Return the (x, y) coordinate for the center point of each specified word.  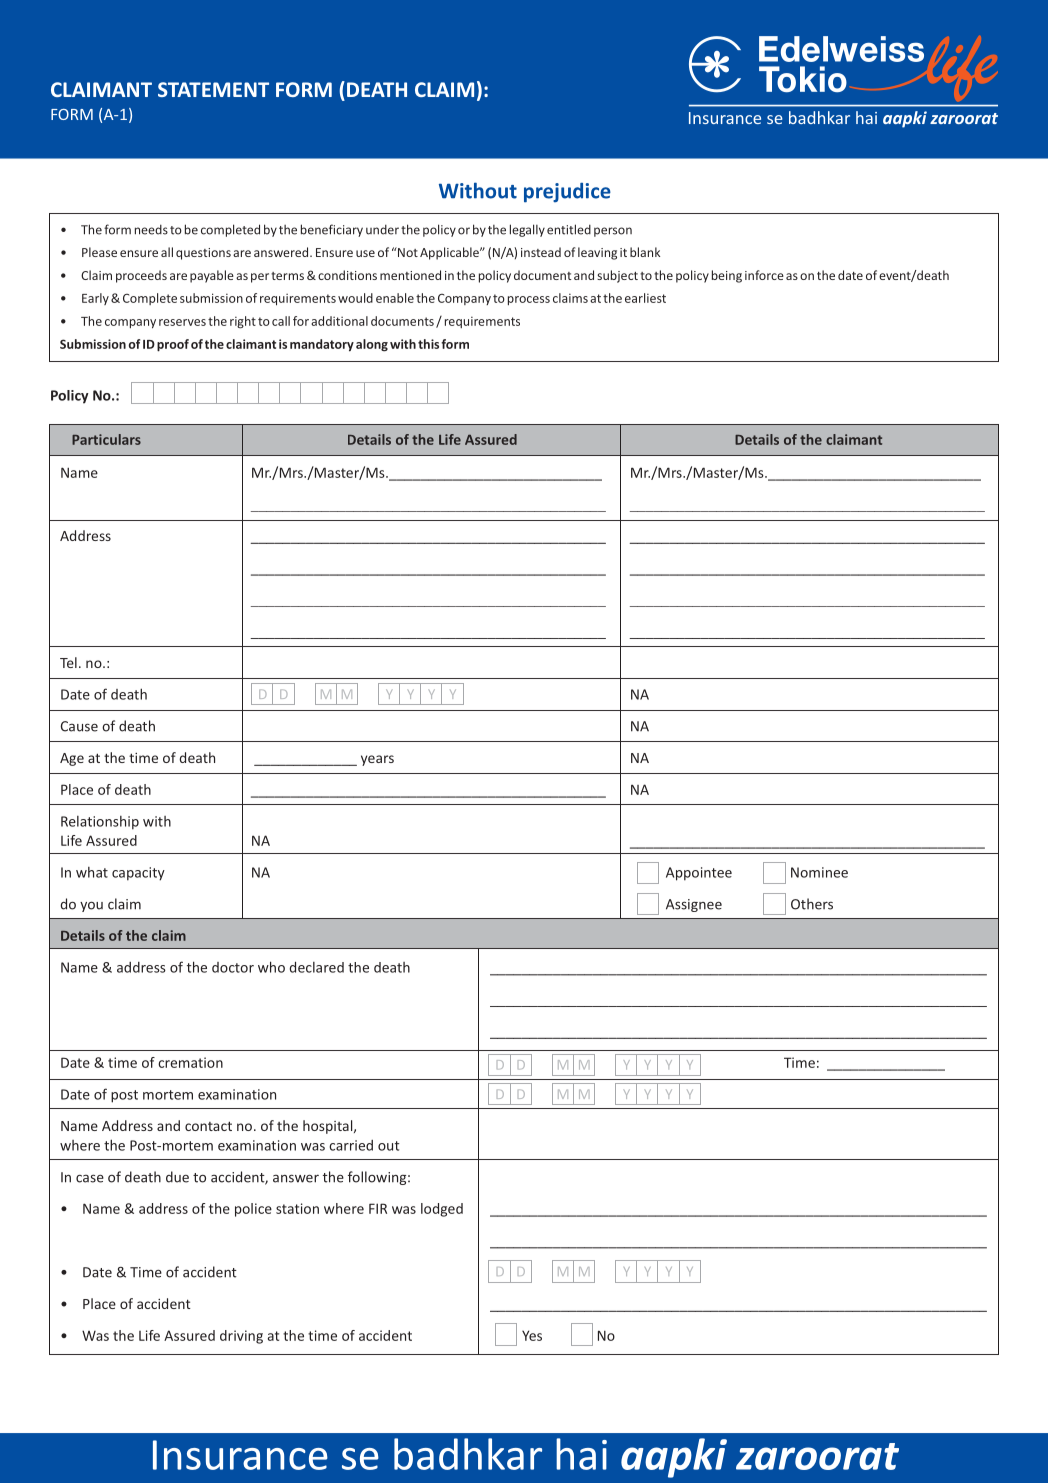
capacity (138, 874)
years (377, 760)
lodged (442, 1210)
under (382, 229)
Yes (532, 1335)
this (428, 344)
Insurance (240, 1455)
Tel (68, 662)
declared (317, 967)
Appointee (699, 874)
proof (173, 345)
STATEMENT (213, 89)
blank (645, 252)
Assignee (694, 905)
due (177, 1177)
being (727, 276)
